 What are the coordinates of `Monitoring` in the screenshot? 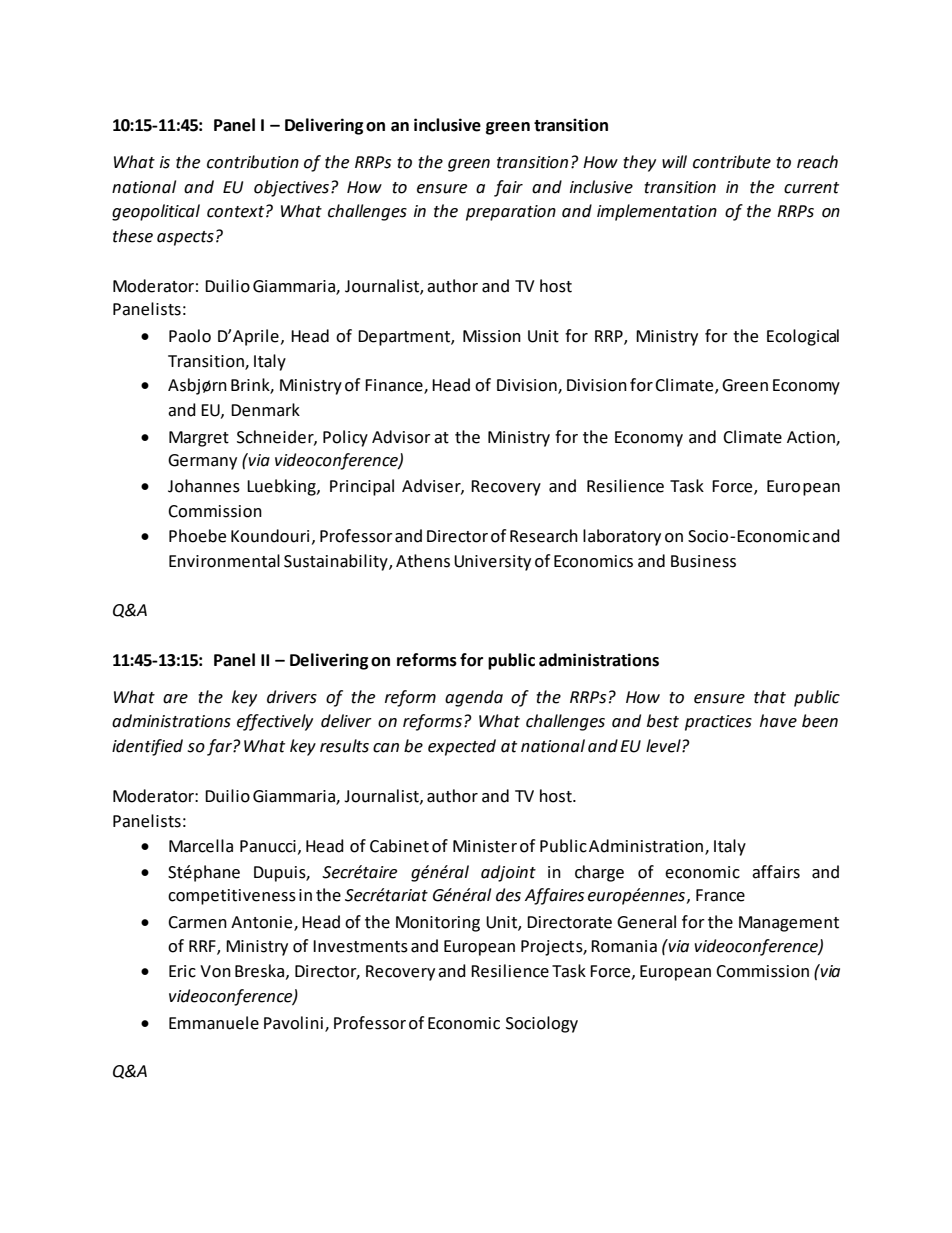 It's located at (438, 924).
